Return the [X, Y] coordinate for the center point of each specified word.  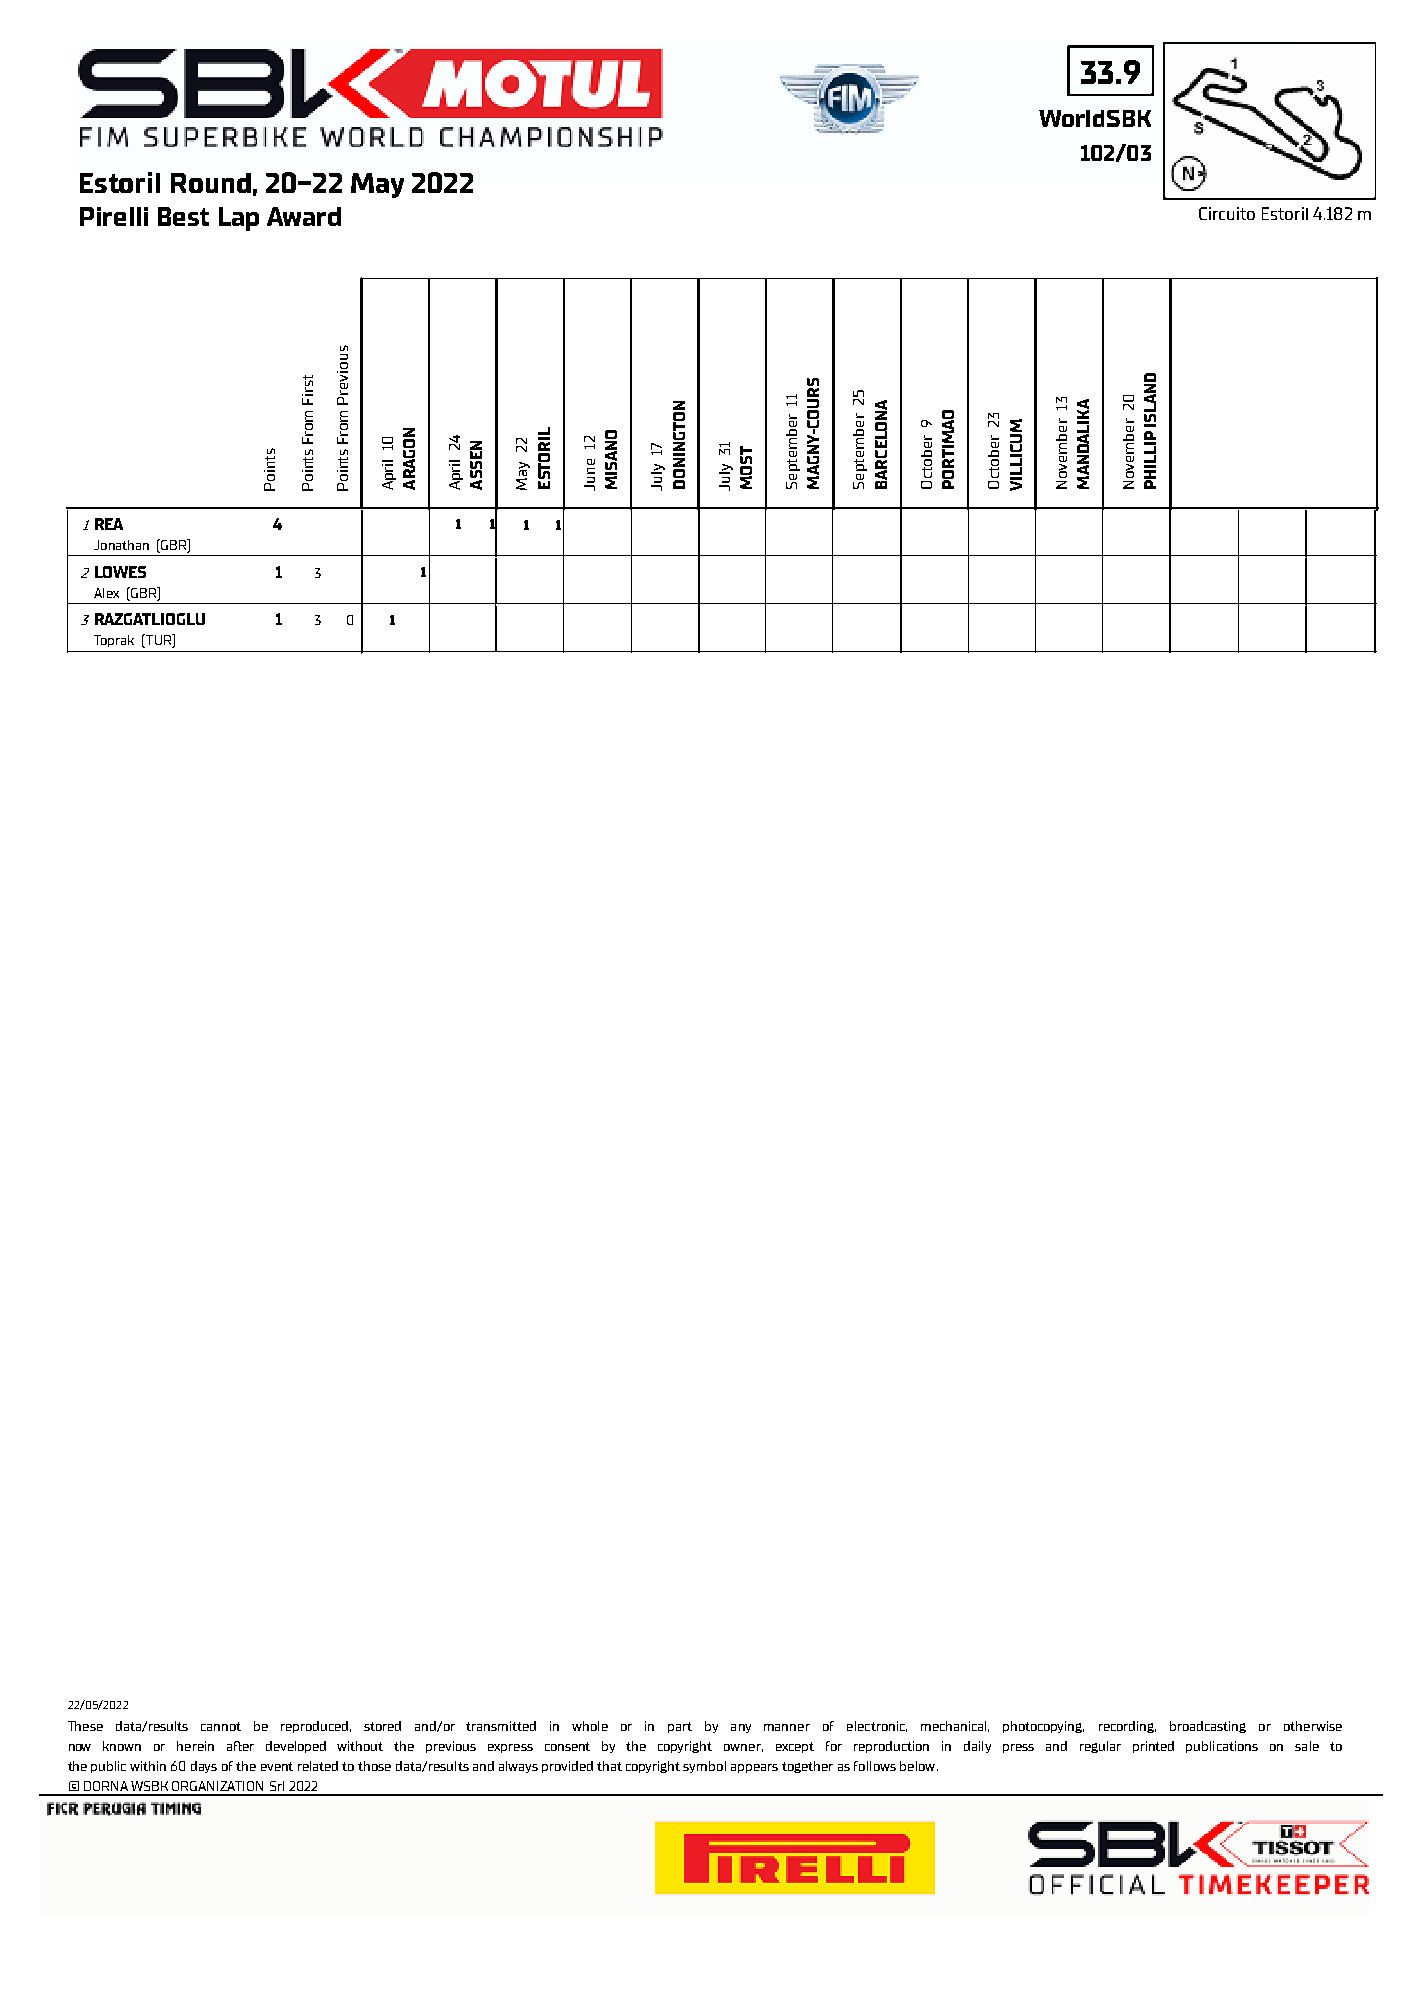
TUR [158, 641]
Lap [239, 219]
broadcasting [1208, 1727]
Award [304, 216]
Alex [106, 593]
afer [240, 1746]
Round [211, 183]
